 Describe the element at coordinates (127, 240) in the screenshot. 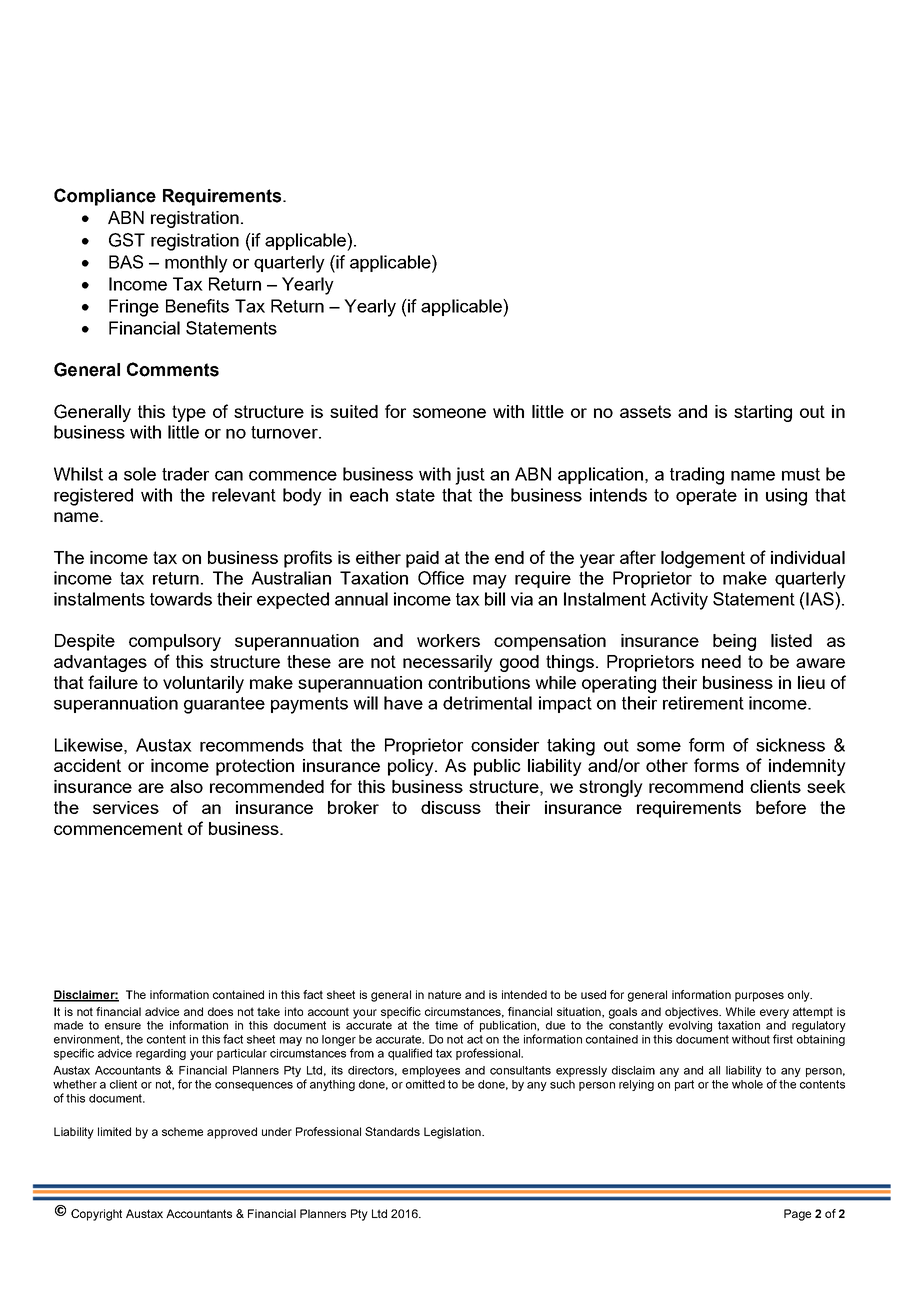

I see `GST` at that location.
